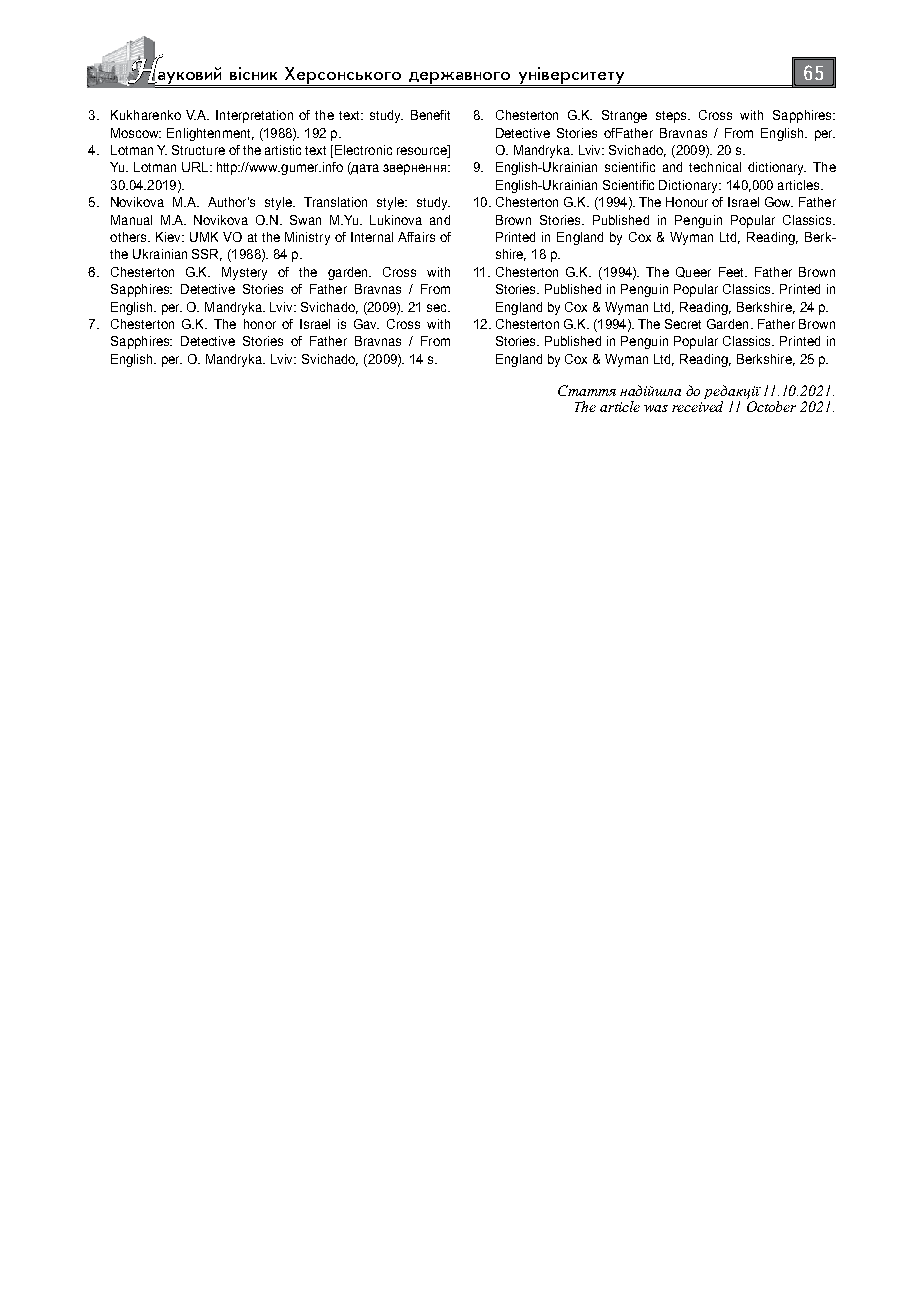 Image resolution: width=924 pixels, height=1308 pixels. Describe the element at coordinates (771, 405) in the image. I see `October` at that location.
